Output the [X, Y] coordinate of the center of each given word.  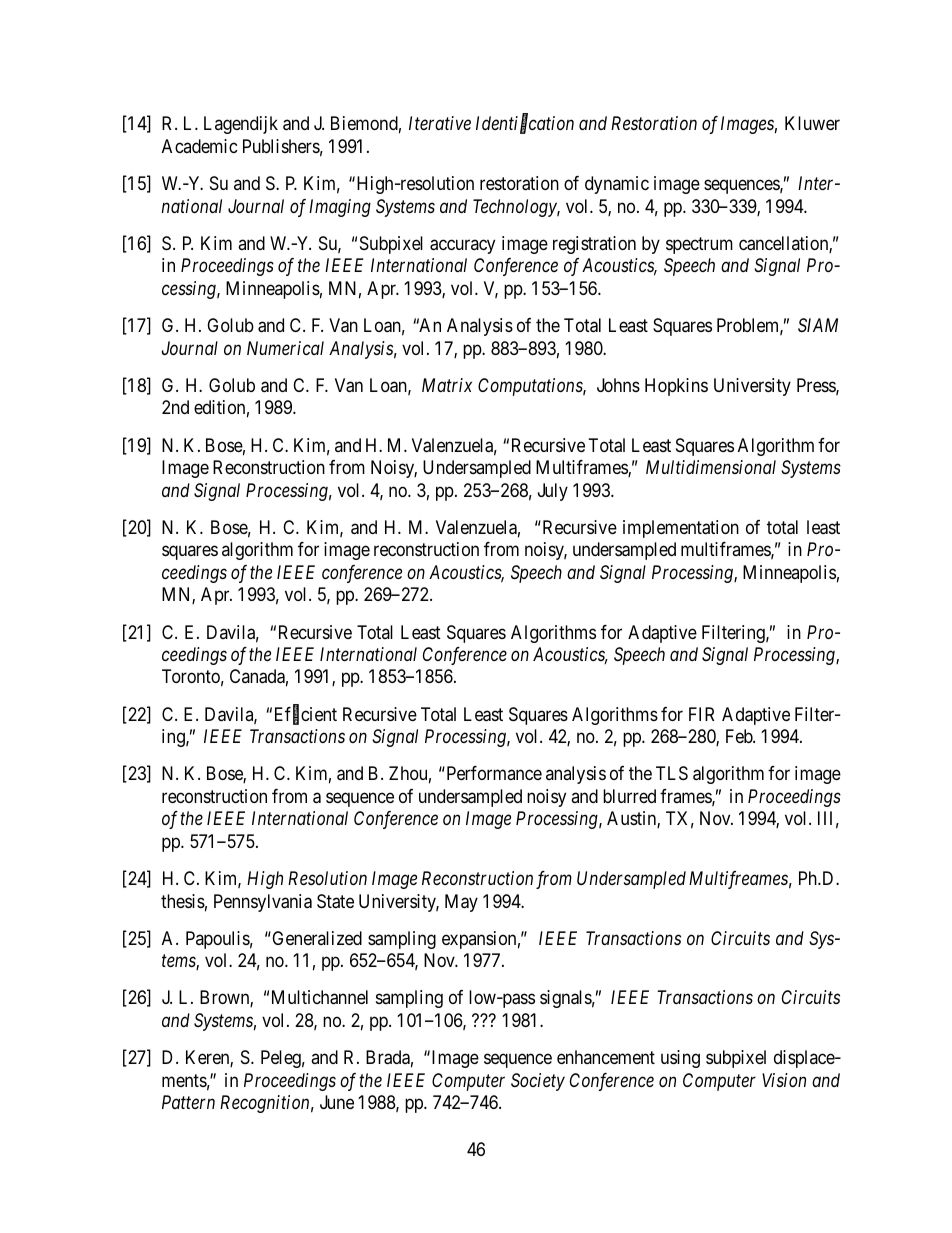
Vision [784, 1080]
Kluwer [812, 123]
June [337, 1102]
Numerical [285, 348]
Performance [493, 773]
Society [538, 1082]
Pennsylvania [263, 903]
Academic [200, 146]
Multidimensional [711, 467]
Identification [525, 125]
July [553, 492]
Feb [740, 736]
